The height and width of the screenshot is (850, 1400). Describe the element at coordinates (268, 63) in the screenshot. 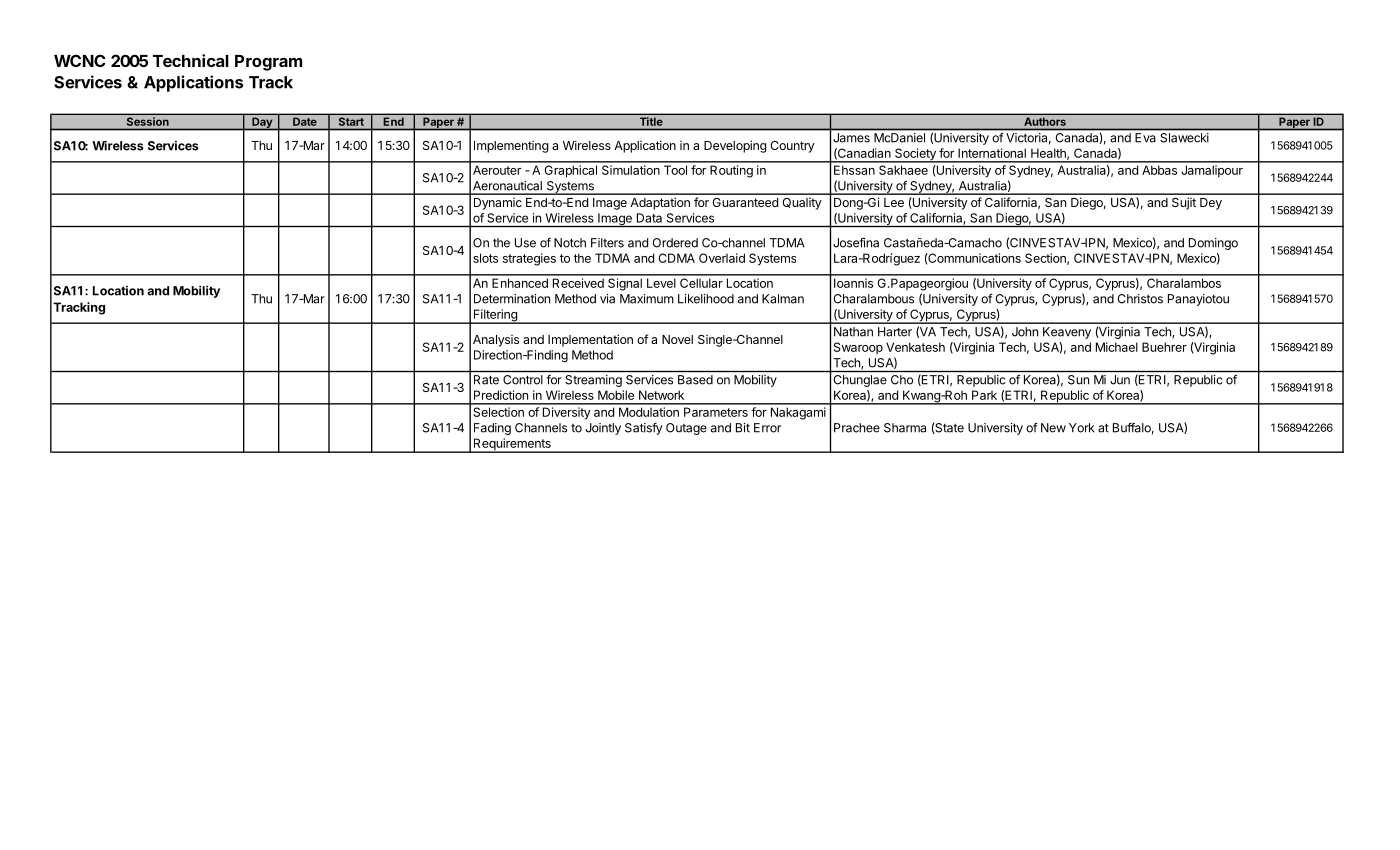

I see `Program` at that location.
